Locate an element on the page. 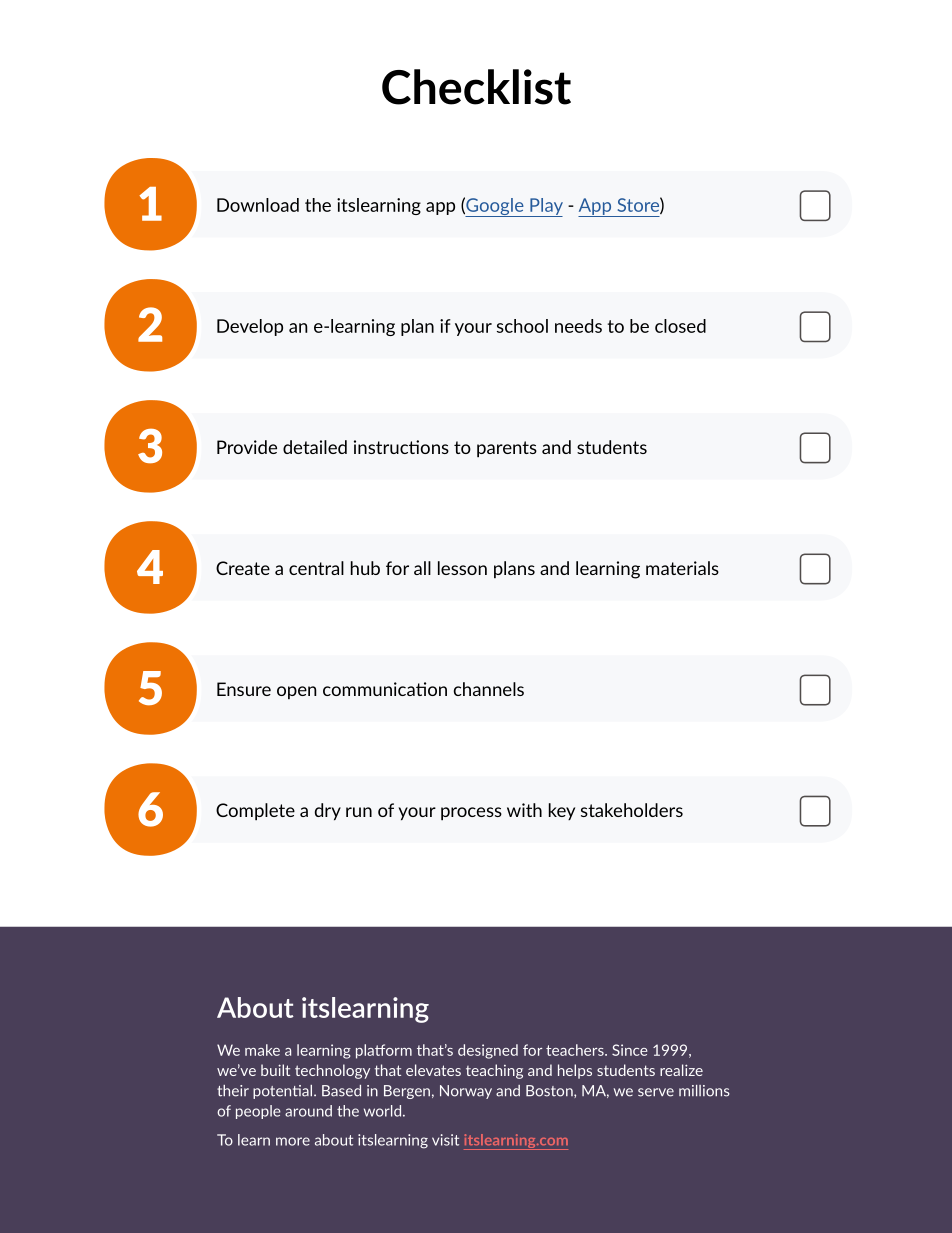  central is located at coordinates (316, 568).
